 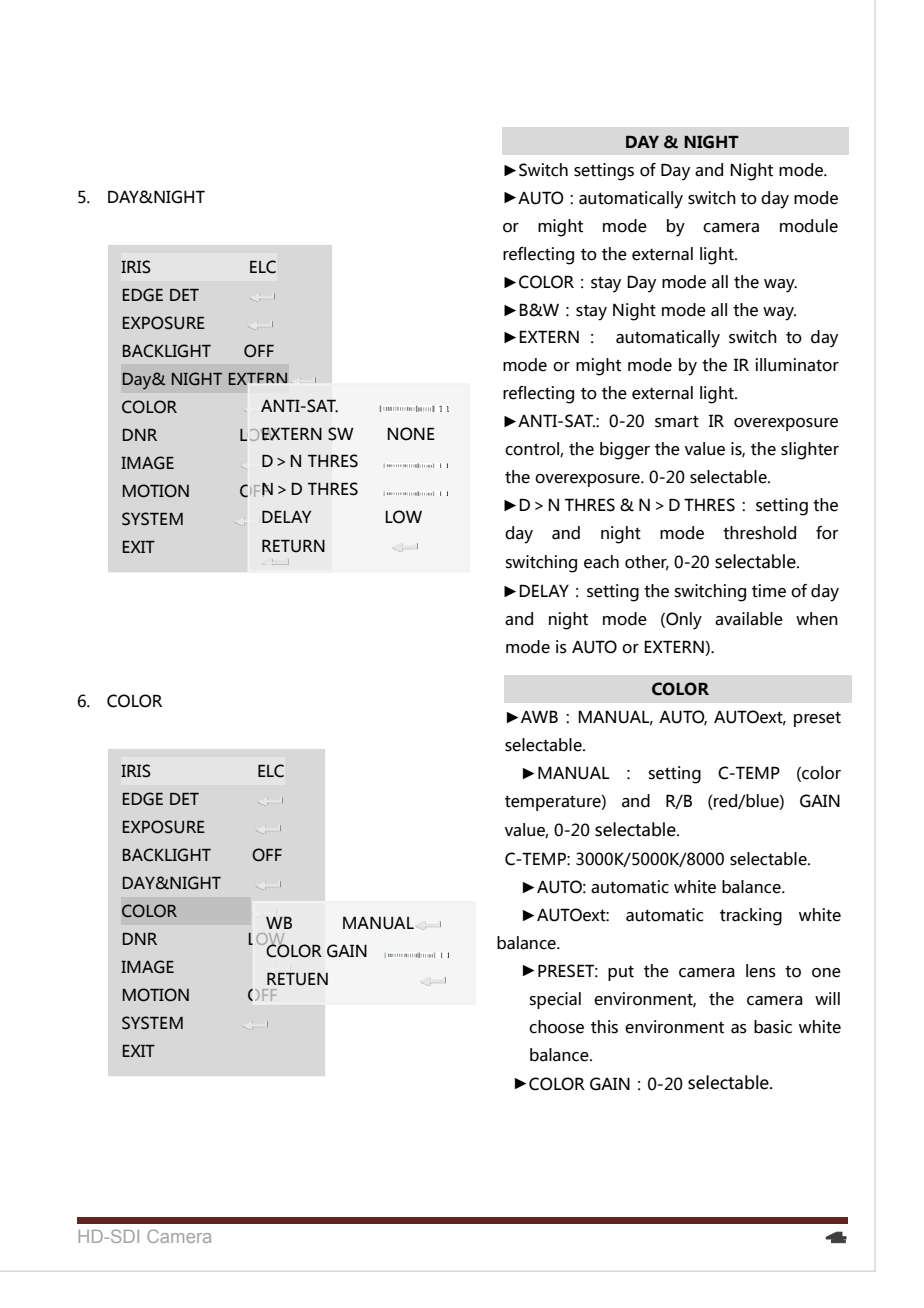 I want to click on illuminator, so click(x=797, y=365).
